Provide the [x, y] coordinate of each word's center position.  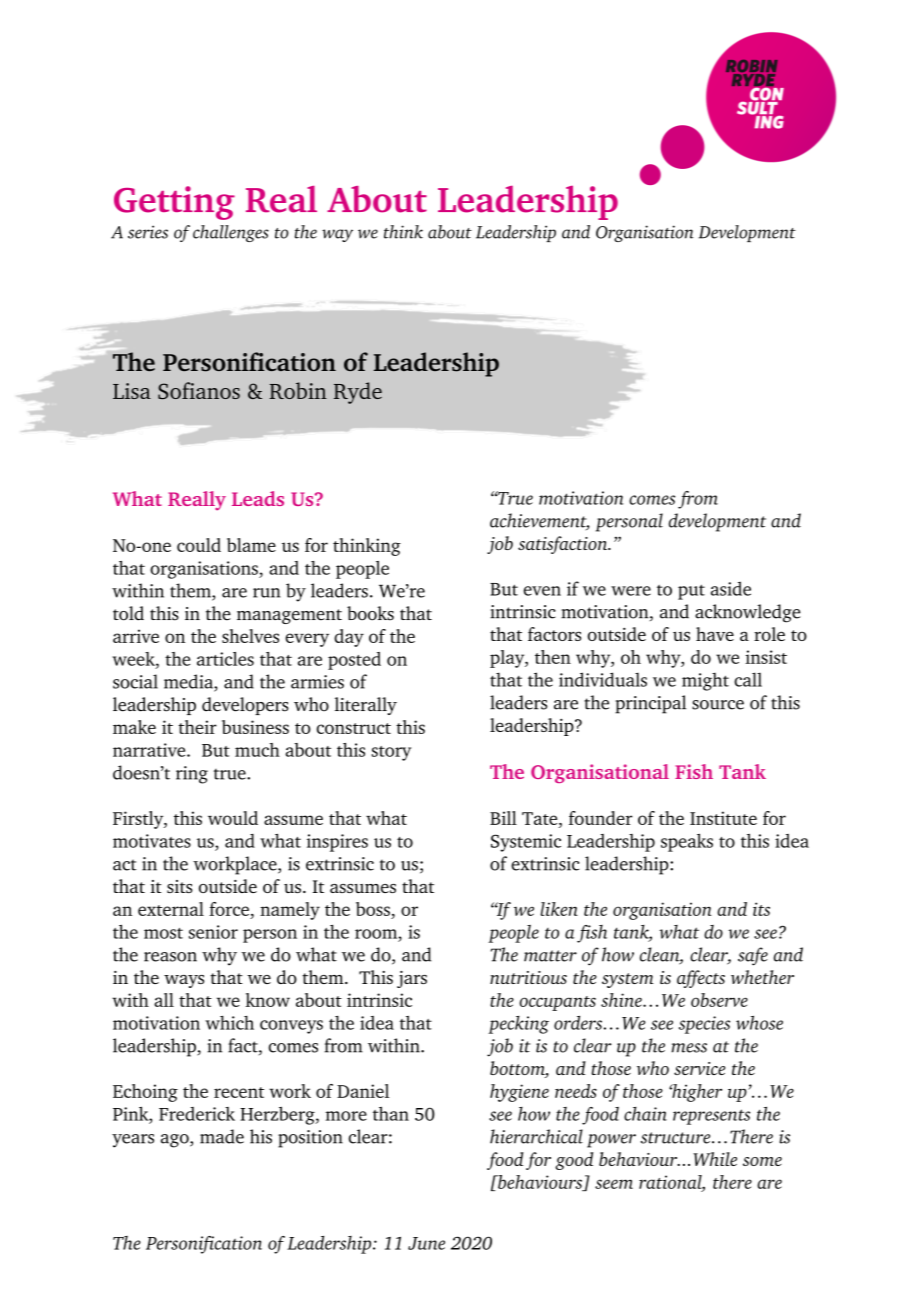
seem [614, 1184]
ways [184, 981]
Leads [258, 498]
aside [731, 588]
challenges [231, 233]
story [391, 753]
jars [412, 979]
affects [701, 979]
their [197, 727]
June [426, 1243]
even [542, 591]
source [718, 705]
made [222, 1136]
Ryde [358, 393]
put [691, 592]
